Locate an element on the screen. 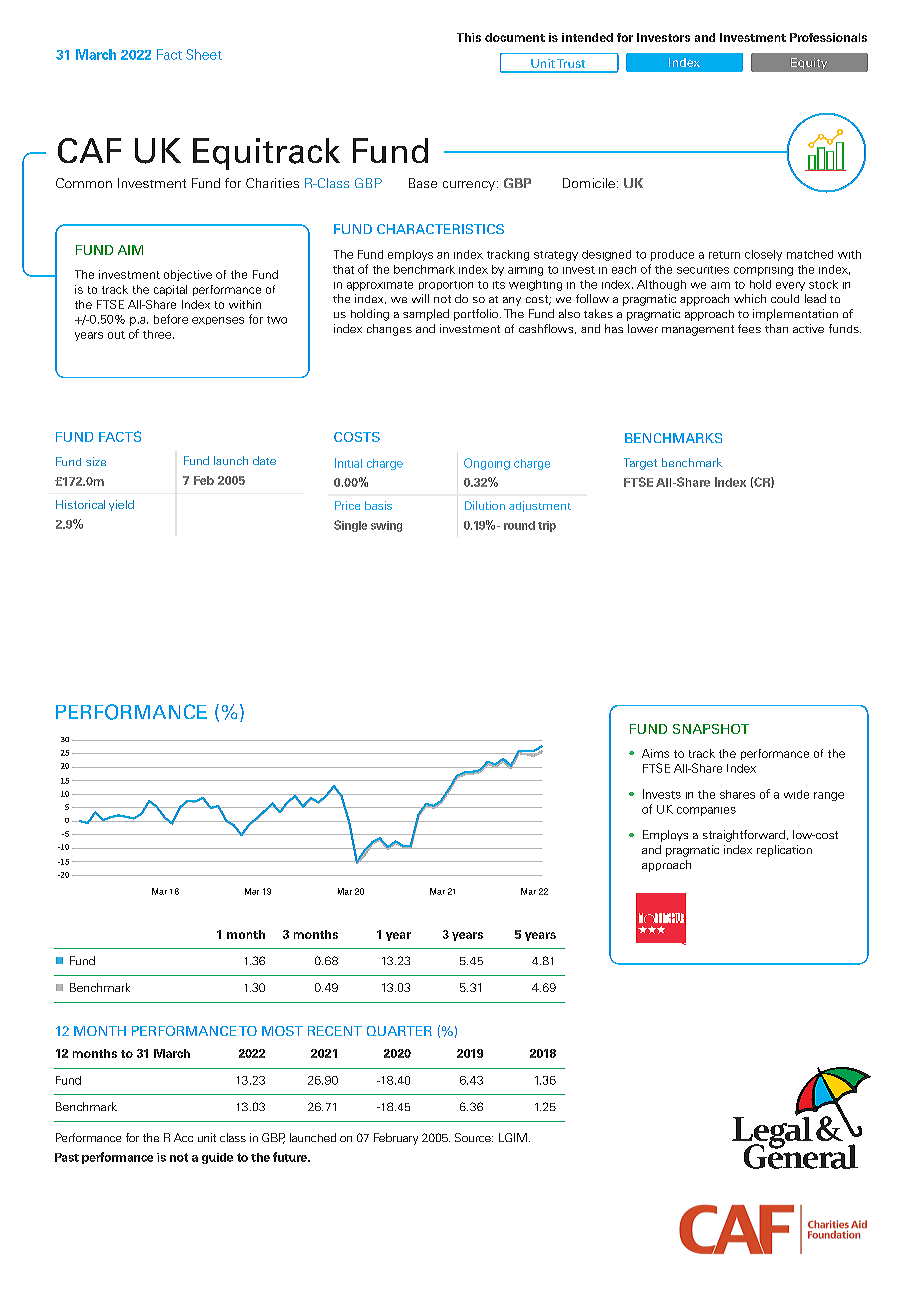  swing is located at coordinates (386, 526).
